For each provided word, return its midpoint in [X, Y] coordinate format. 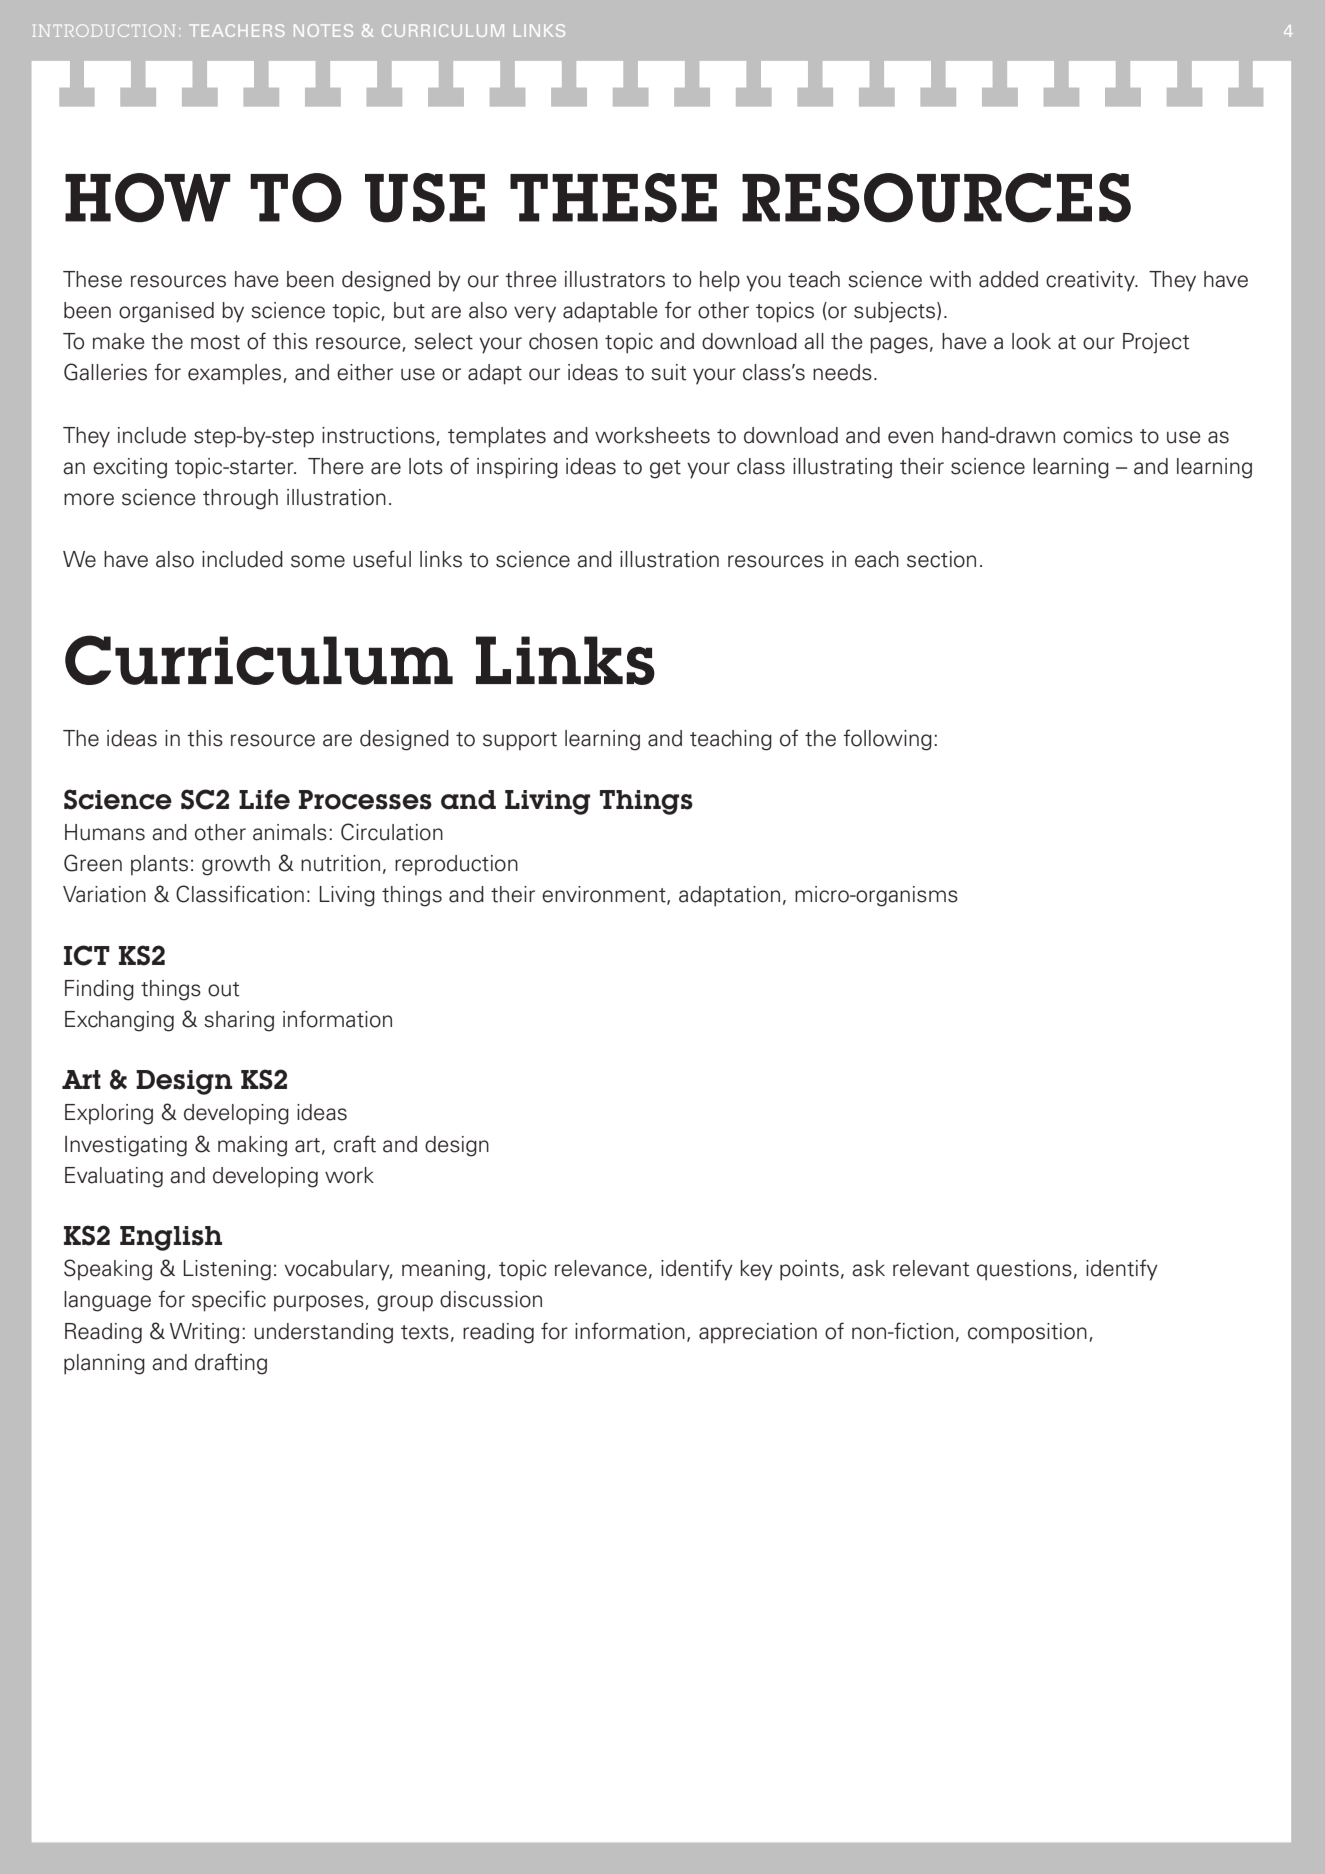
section [941, 559]
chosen [563, 341]
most [215, 342]
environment [605, 895]
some [318, 561]
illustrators [615, 279]
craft [355, 1144]
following [887, 740]
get [665, 469]
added [1008, 279]
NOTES [323, 30]
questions [1024, 1270]
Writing [204, 1333]
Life [264, 799]
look [1031, 341]
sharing [239, 1021]
